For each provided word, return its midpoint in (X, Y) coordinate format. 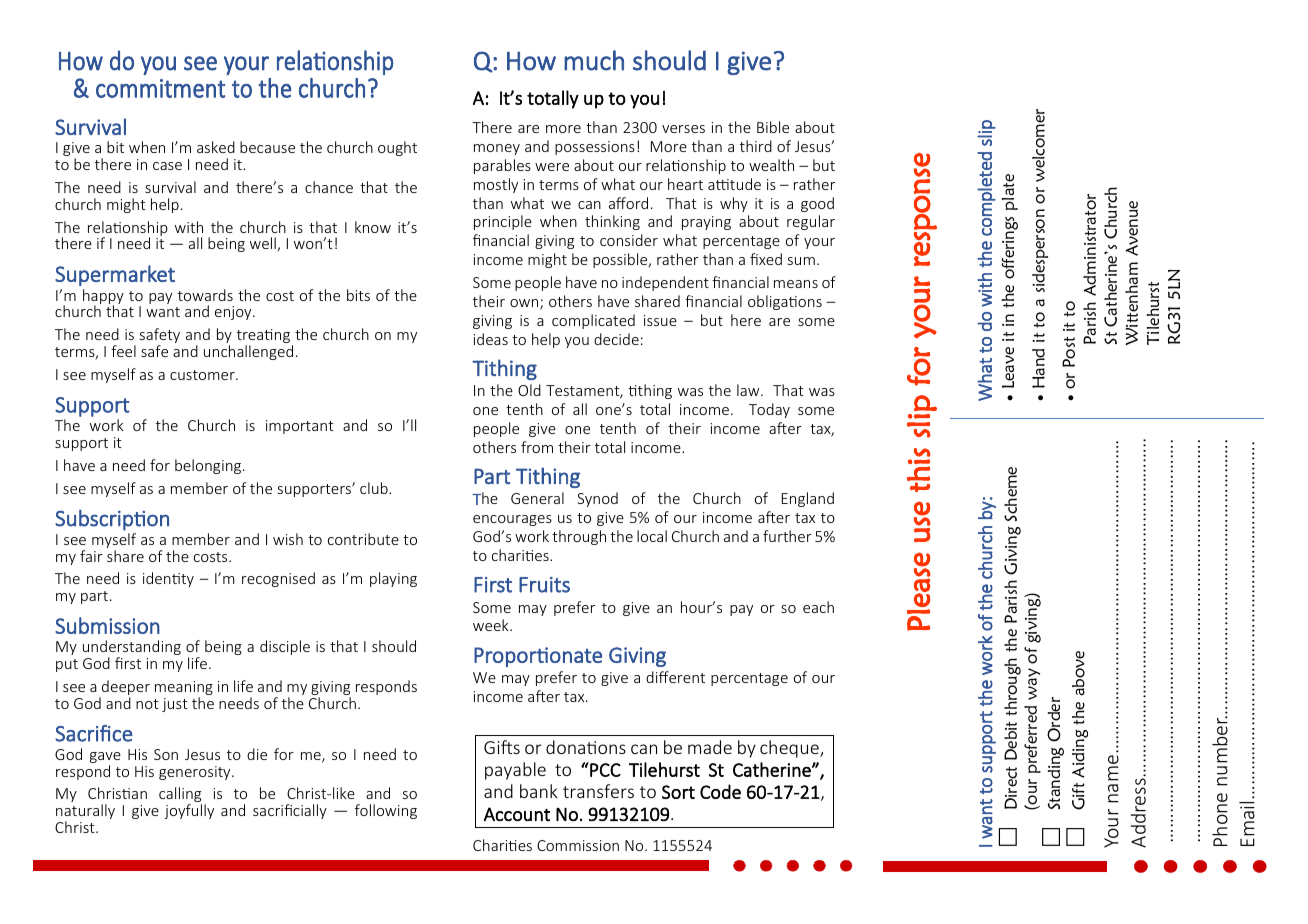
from (537, 447)
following (386, 811)
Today (769, 410)
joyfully (189, 811)
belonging (209, 466)
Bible (773, 127)
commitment (160, 88)
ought (397, 148)
